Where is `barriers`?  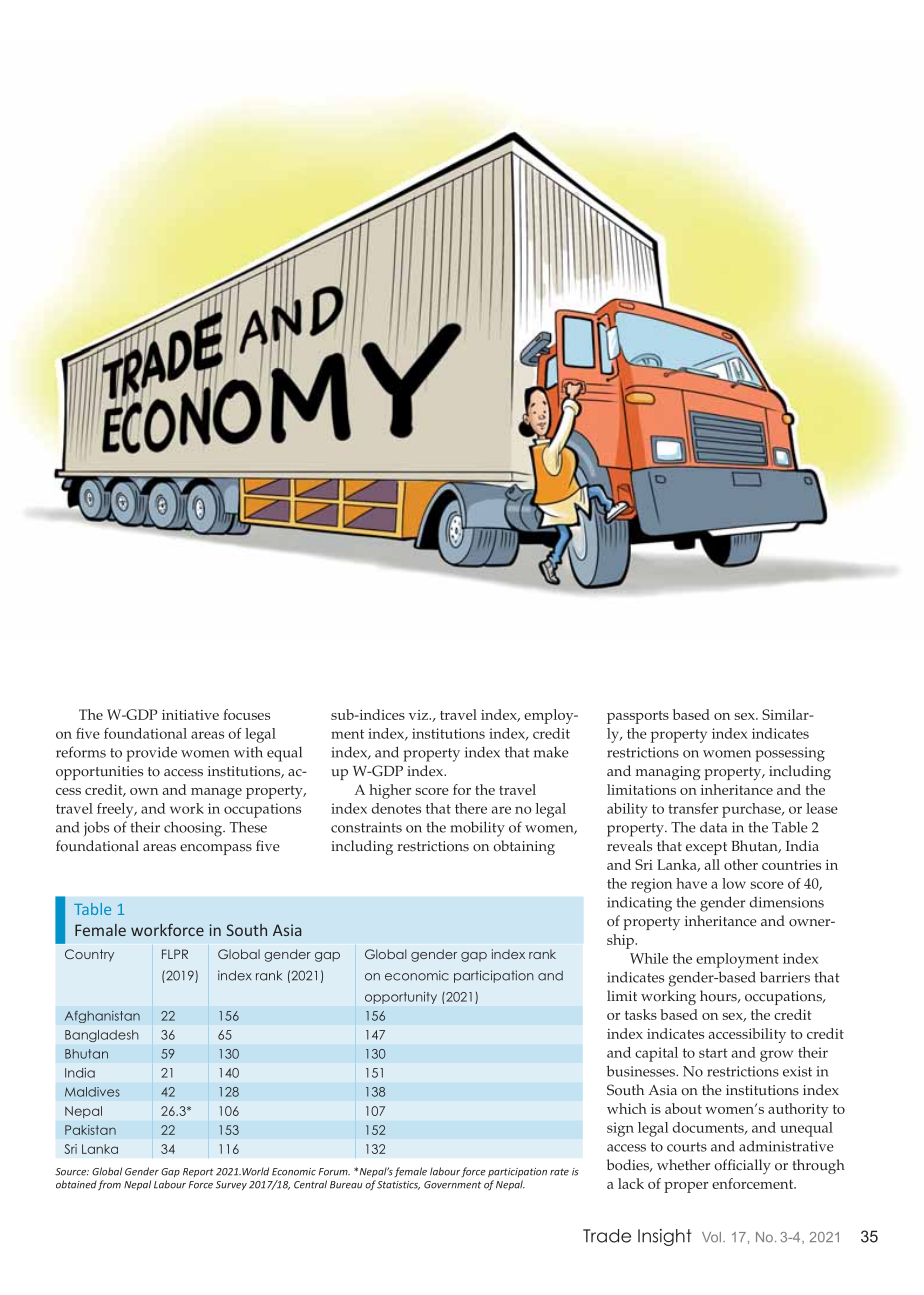 barriers is located at coordinates (785, 977).
